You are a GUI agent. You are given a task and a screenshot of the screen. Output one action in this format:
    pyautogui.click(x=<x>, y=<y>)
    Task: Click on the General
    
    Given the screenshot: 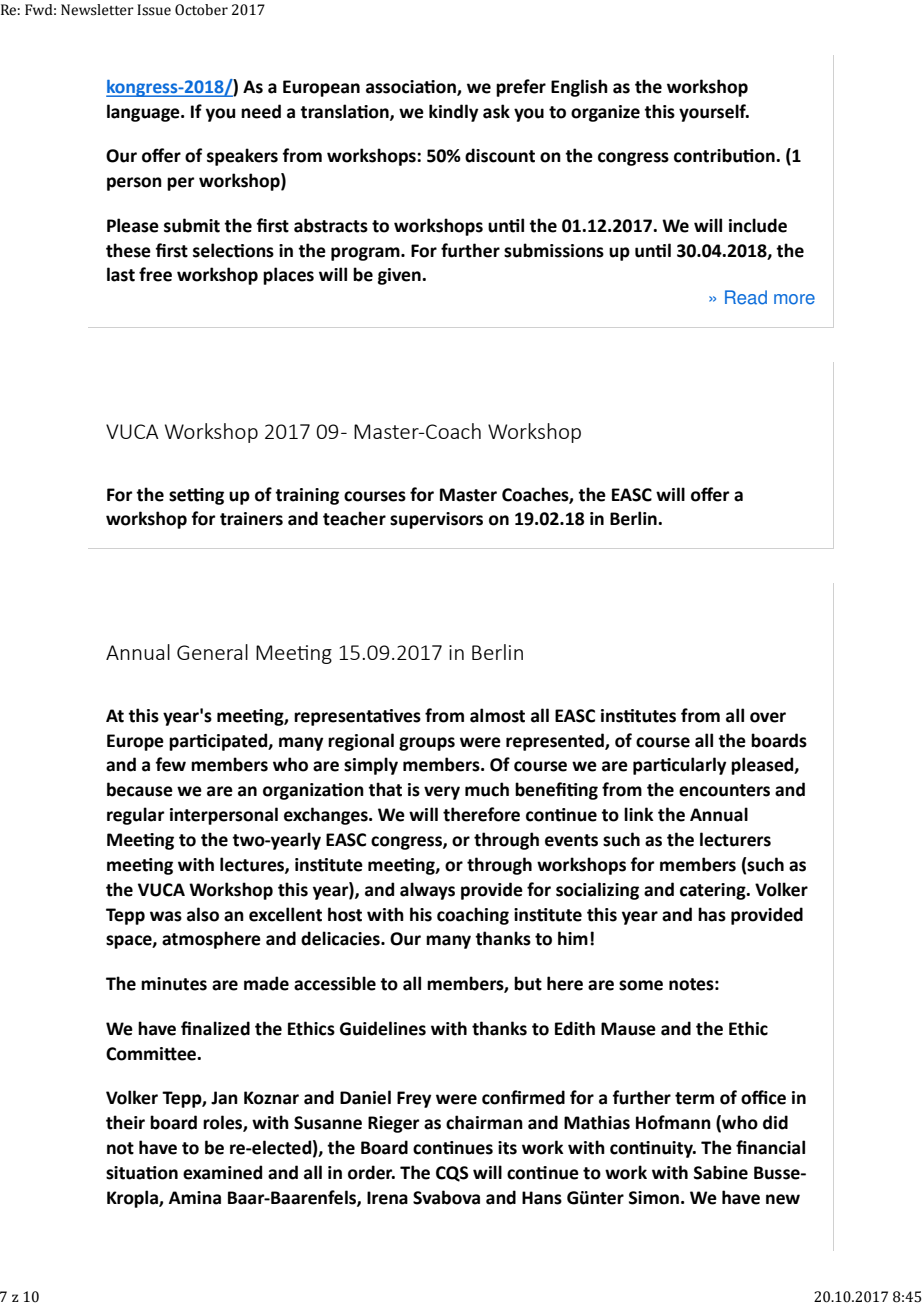 What is the action you would take?
    pyautogui.click(x=212, y=652)
